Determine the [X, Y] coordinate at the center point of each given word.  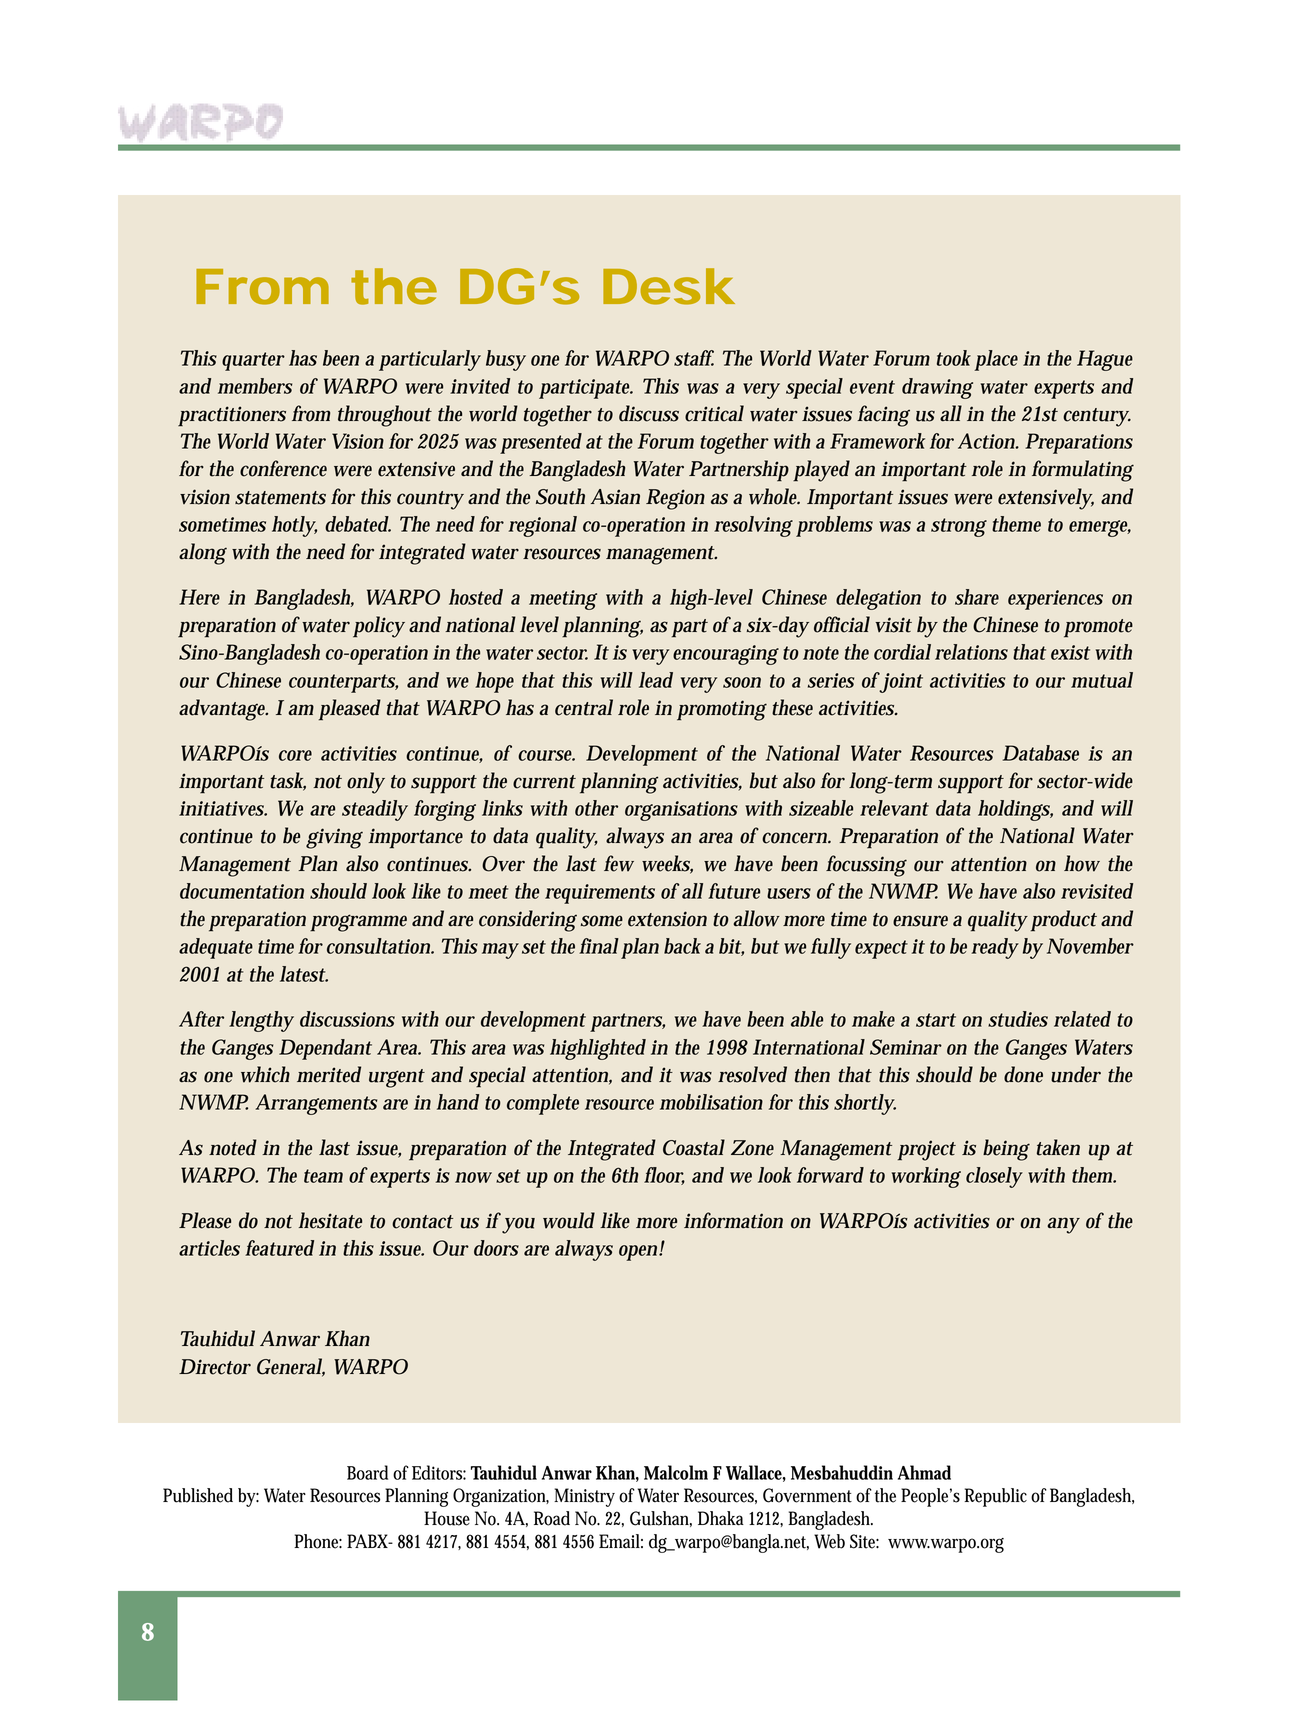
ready [995, 948]
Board [367, 1472]
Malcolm [676, 1472]
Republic [995, 1497]
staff [694, 358]
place [996, 360]
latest [304, 974]
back [682, 946]
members [255, 386]
